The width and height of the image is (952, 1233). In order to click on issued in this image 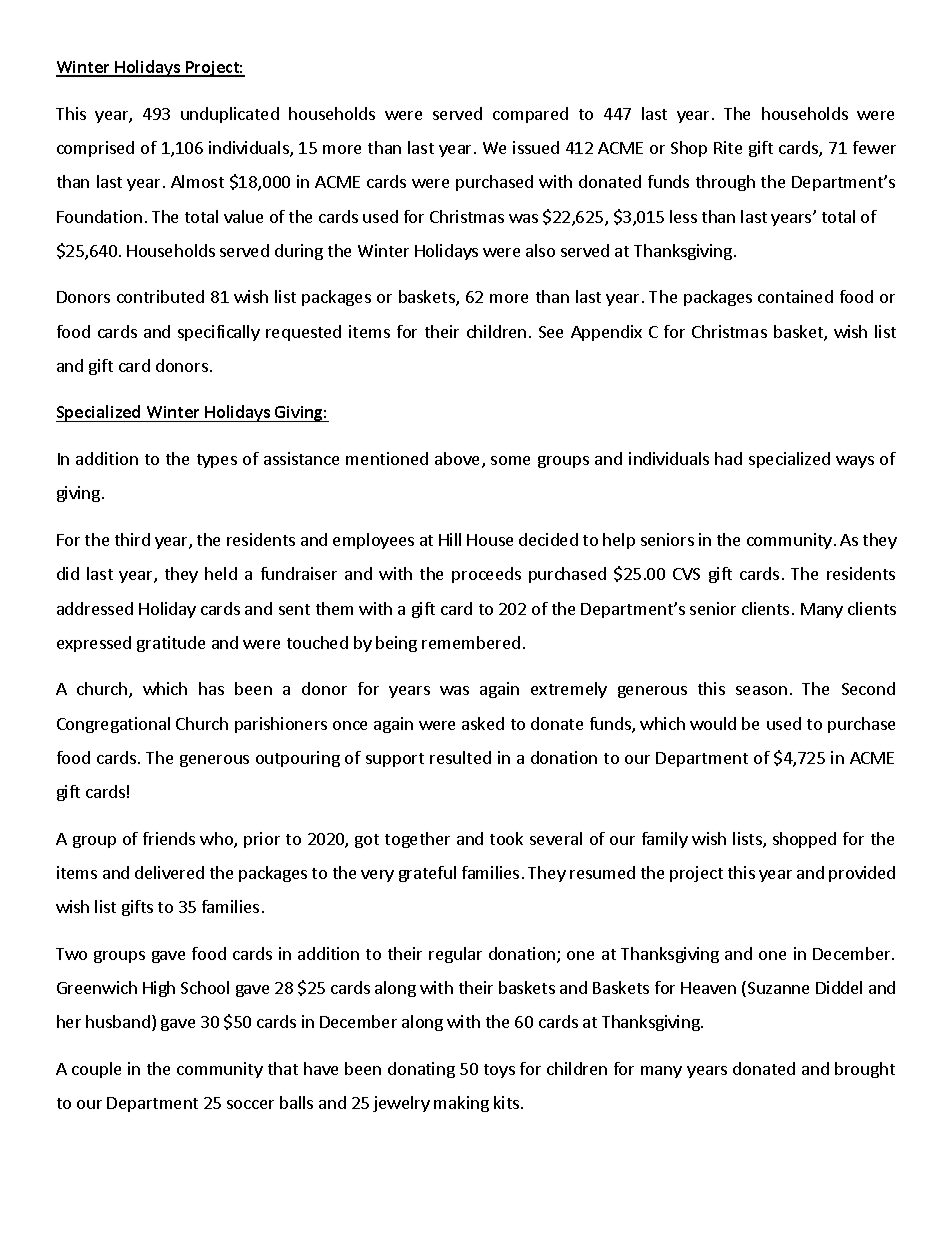, I will do `click(536, 147)`.
